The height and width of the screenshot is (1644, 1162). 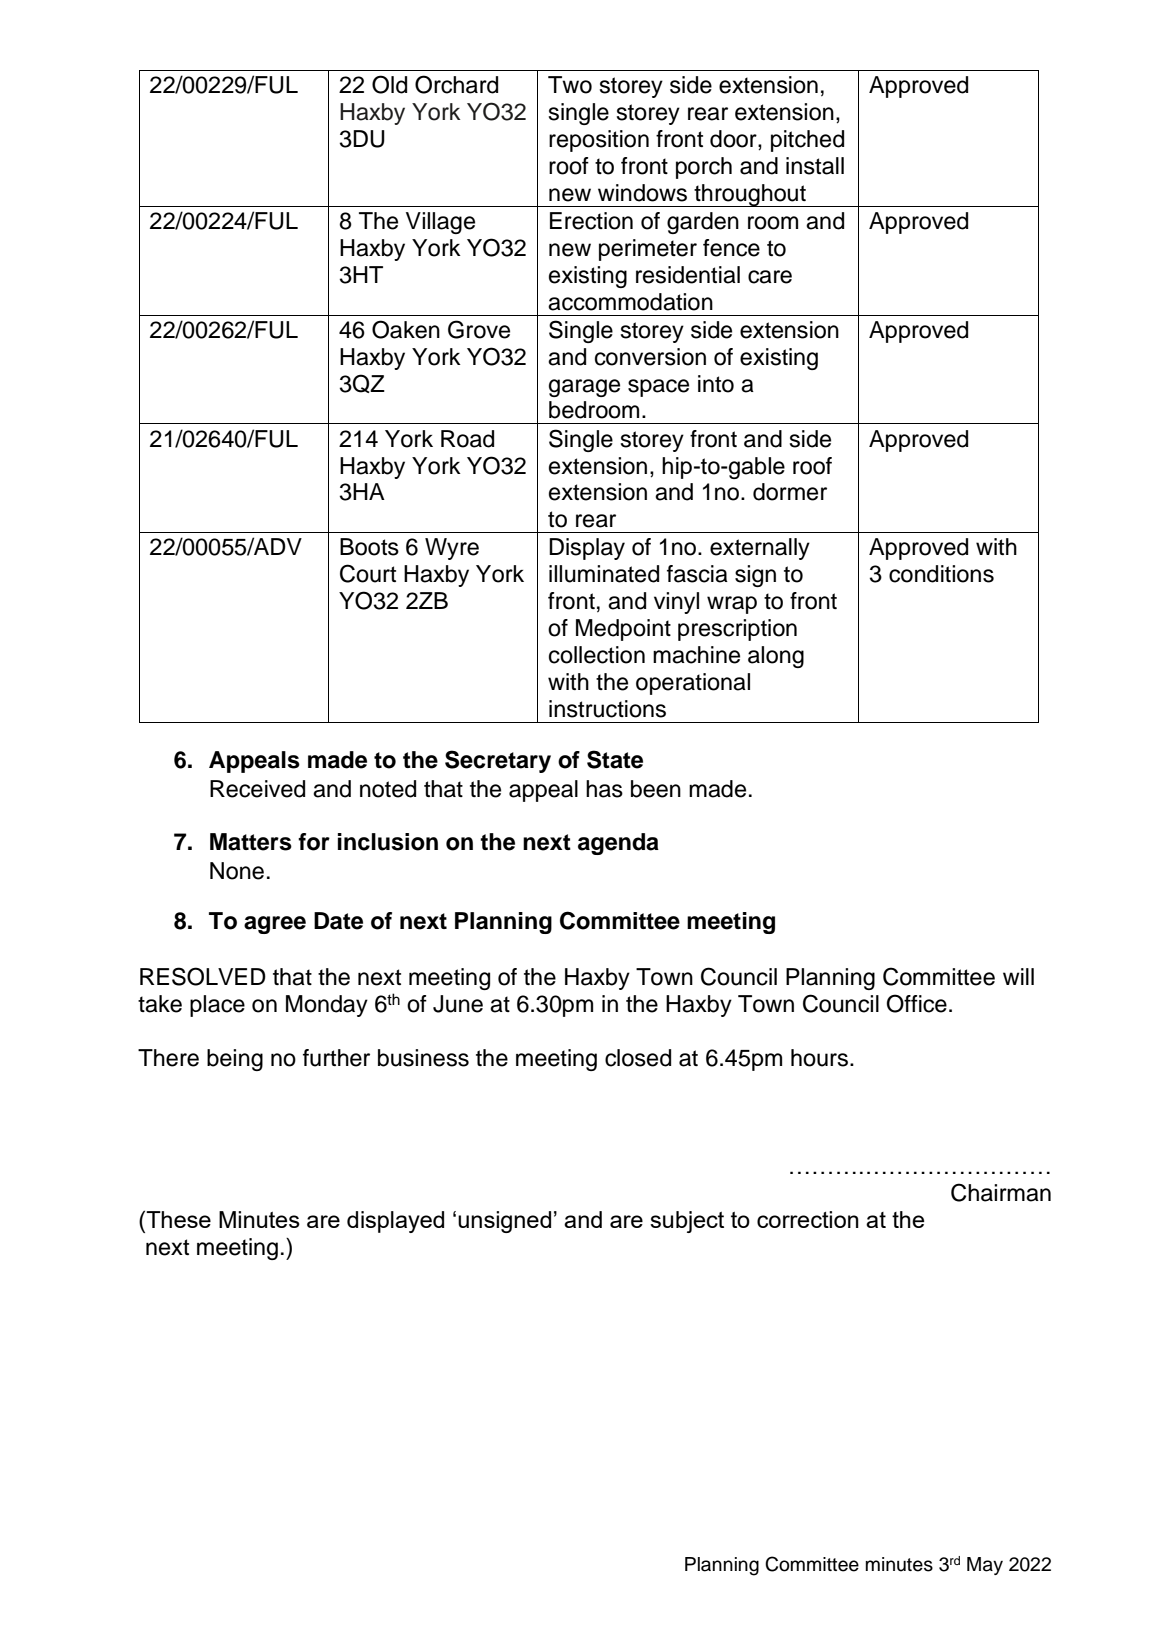 What do you see at coordinates (807, 141) in the screenshot?
I see `pitched` at bounding box center [807, 141].
